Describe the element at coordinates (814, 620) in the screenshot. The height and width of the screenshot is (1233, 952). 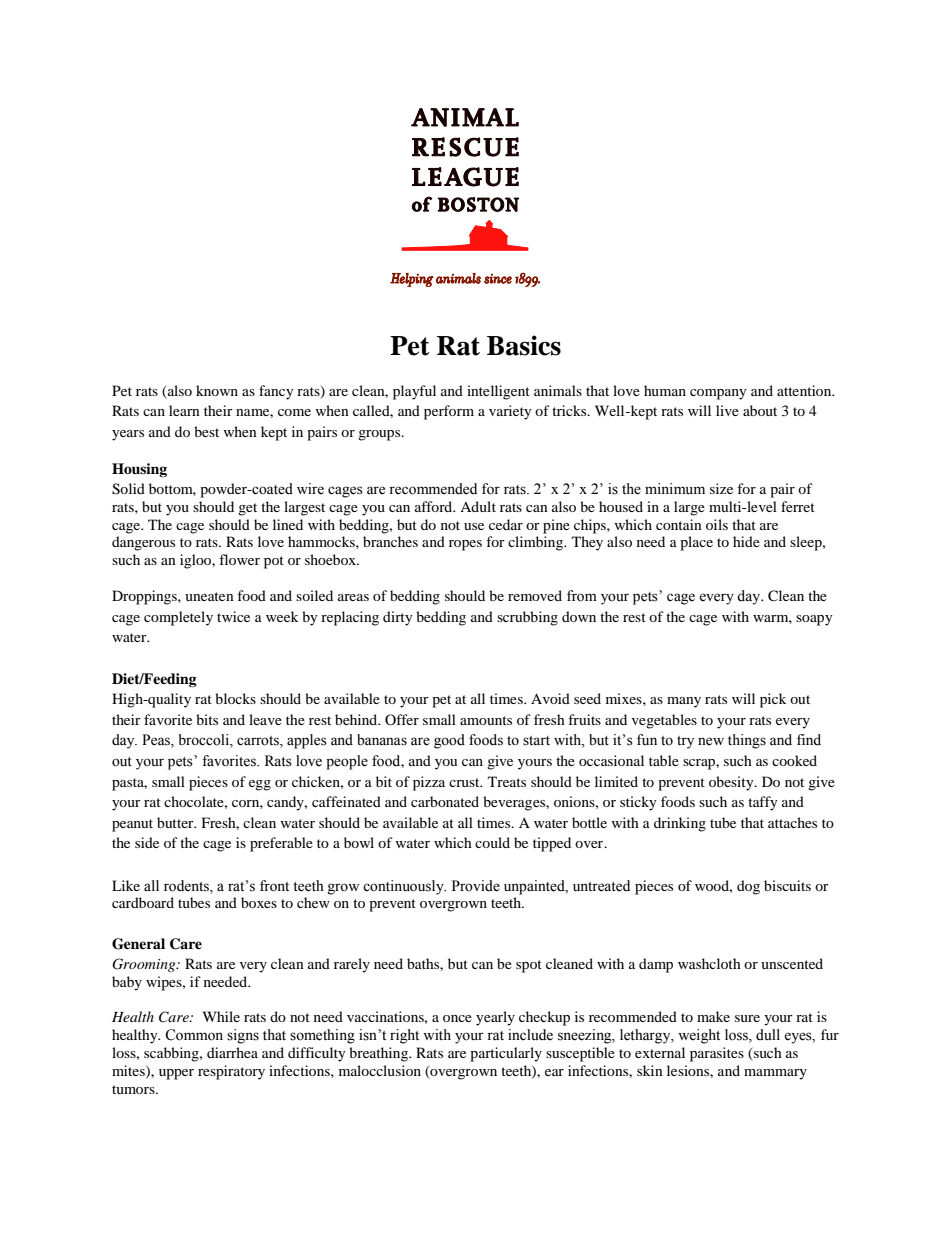
I see `soapy` at that location.
